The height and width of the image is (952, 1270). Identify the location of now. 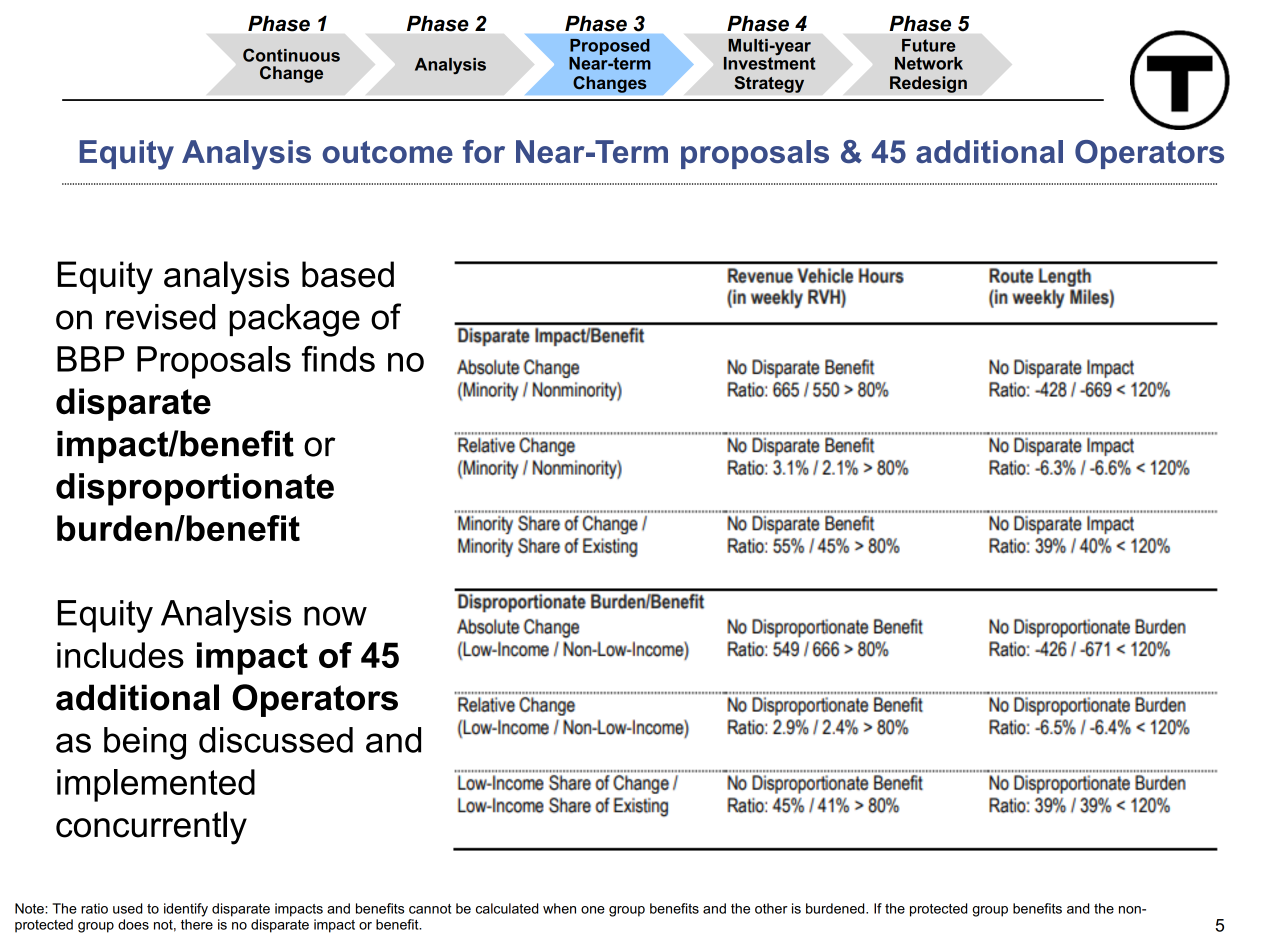
(335, 616).
